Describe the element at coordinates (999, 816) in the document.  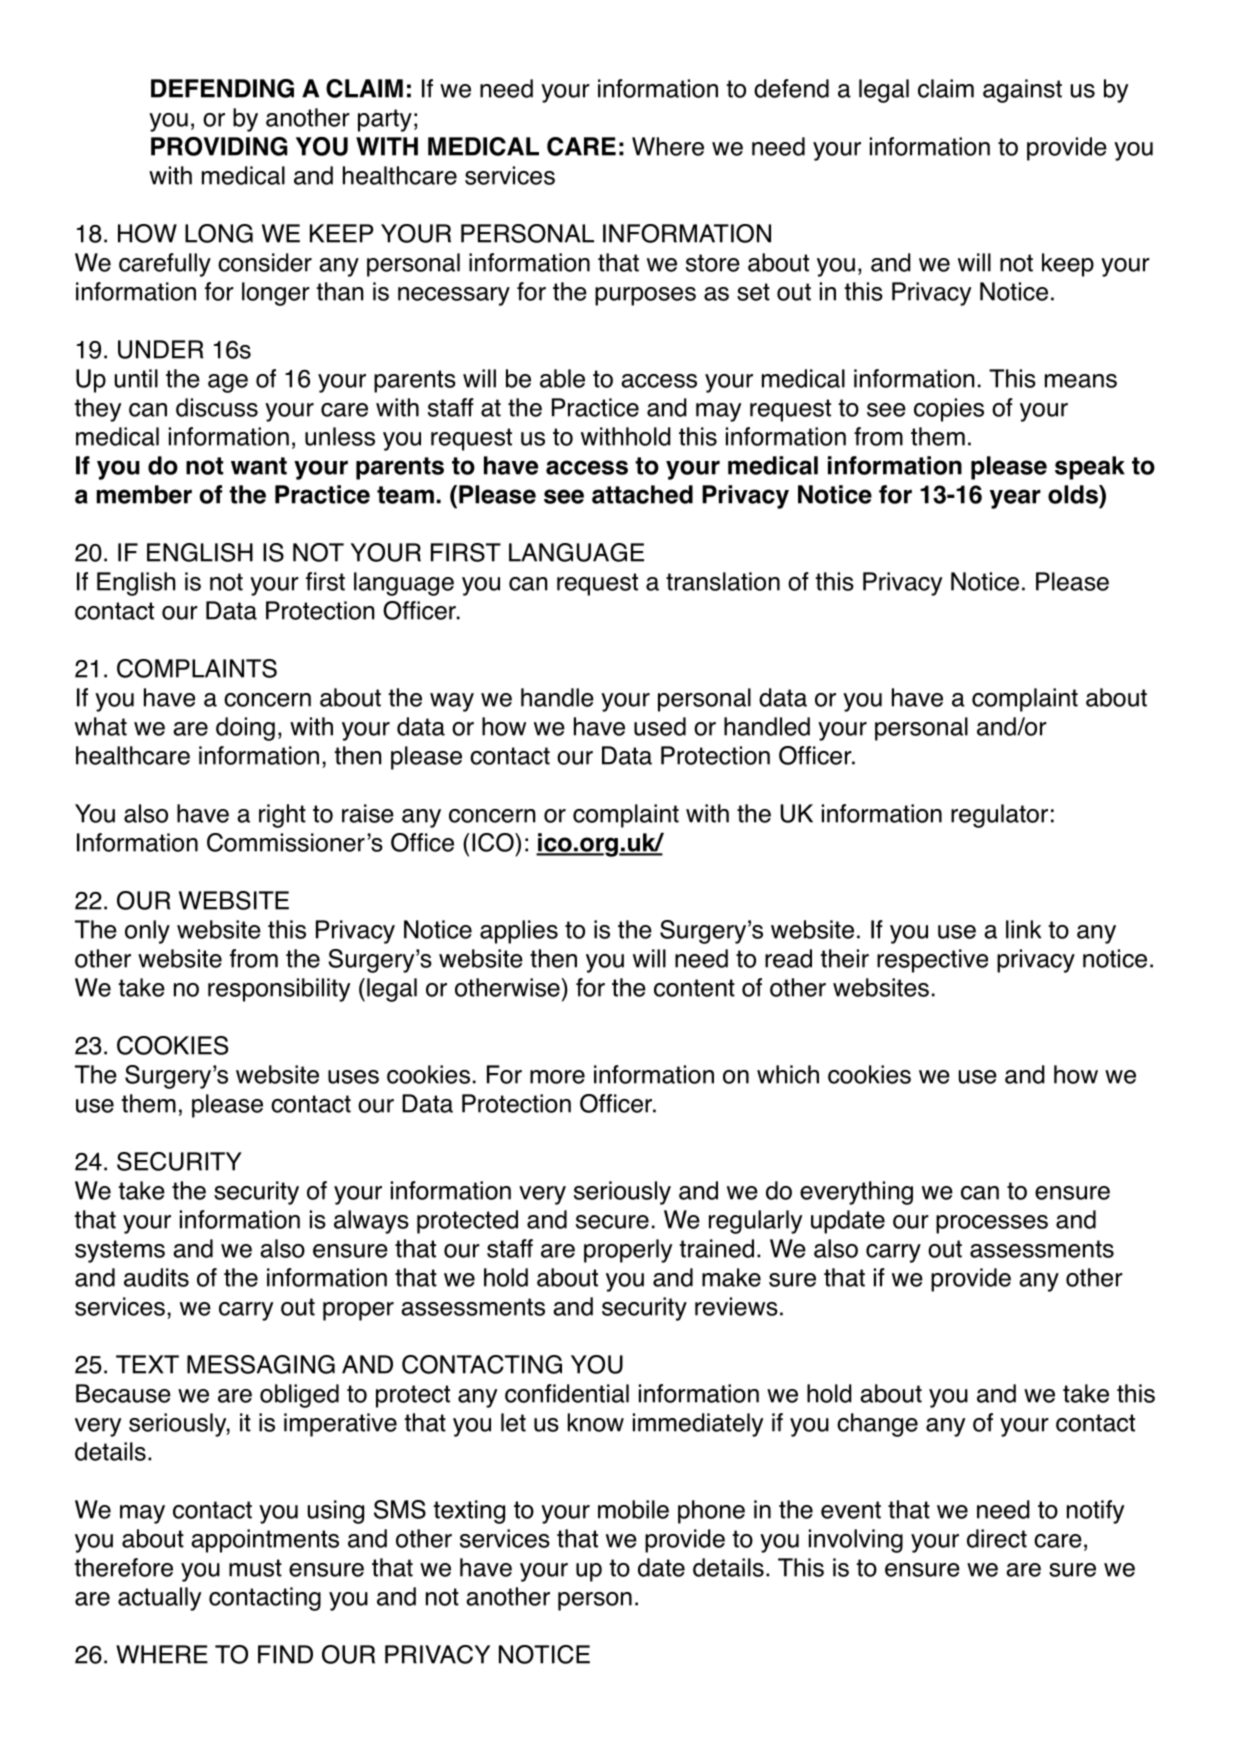
I see `regulator` at that location.
